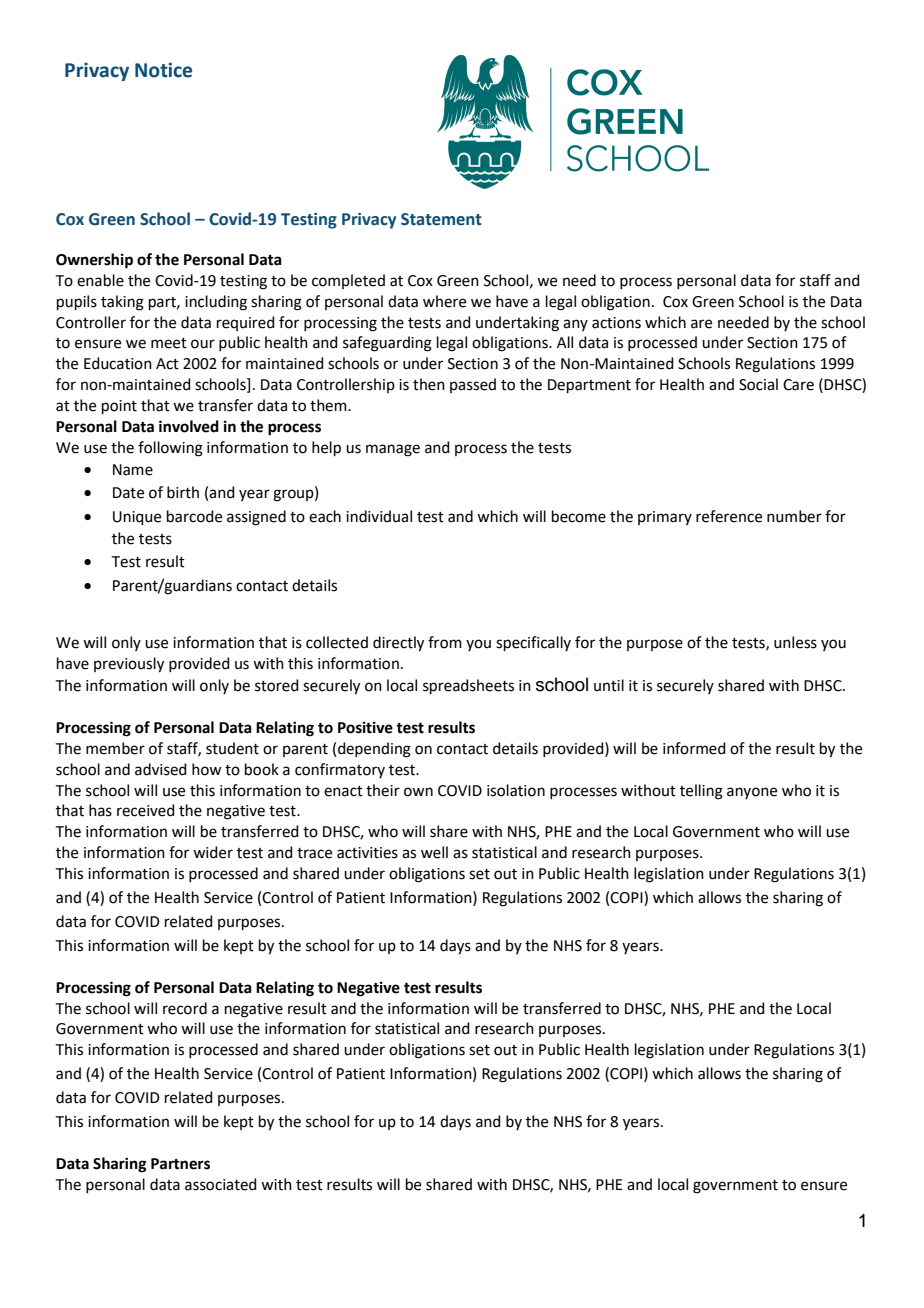 This screenshot has height=1308, width=924. Describe the element at coordinates (441, 219) in the screenshot. I see `Statement` at that location.
